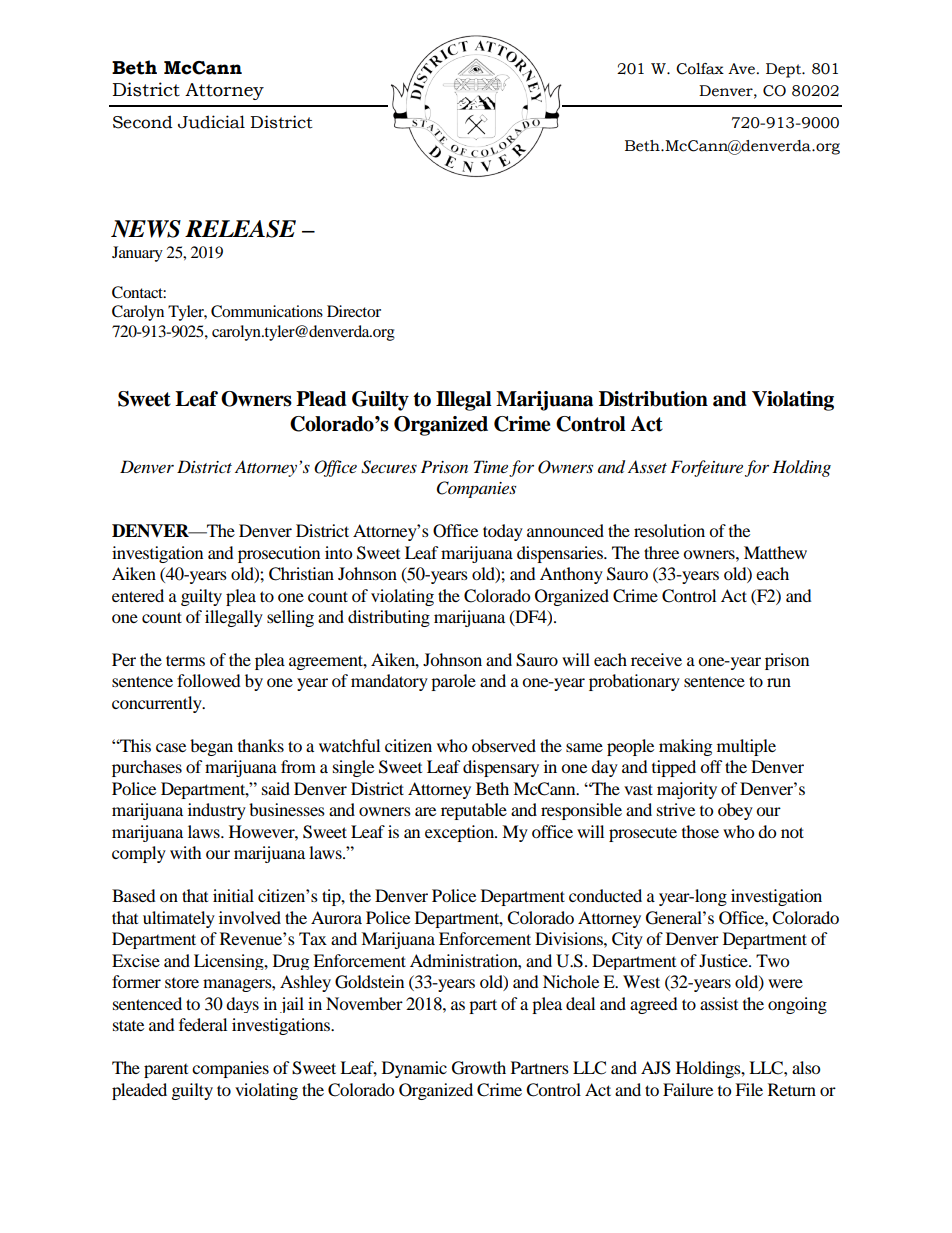 Image resolution: width=952 pixels, height=1233 pixels. I want to click on Colfax, so click(700, 69).
